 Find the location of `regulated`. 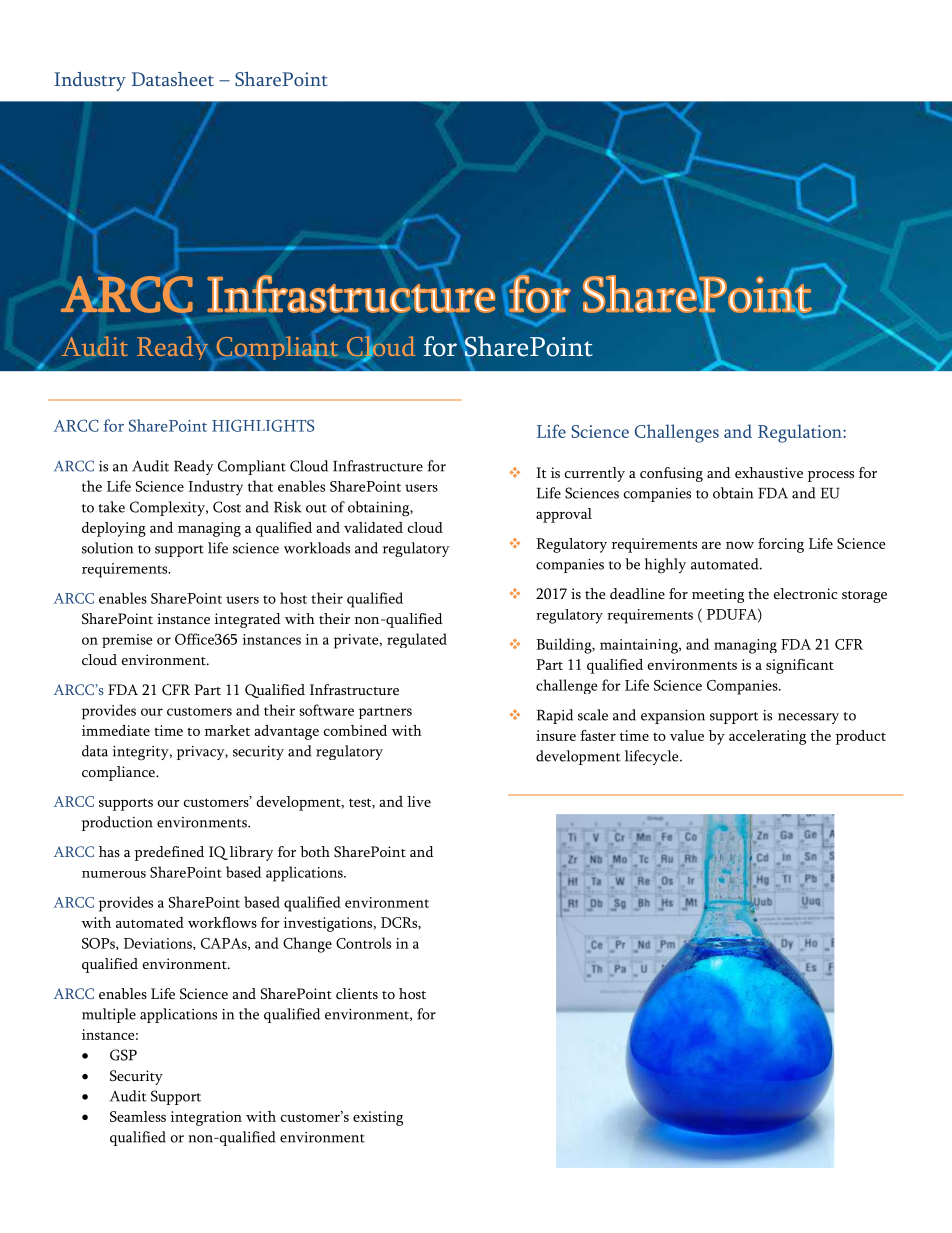

regulated is located at coordinates (417, 640).
